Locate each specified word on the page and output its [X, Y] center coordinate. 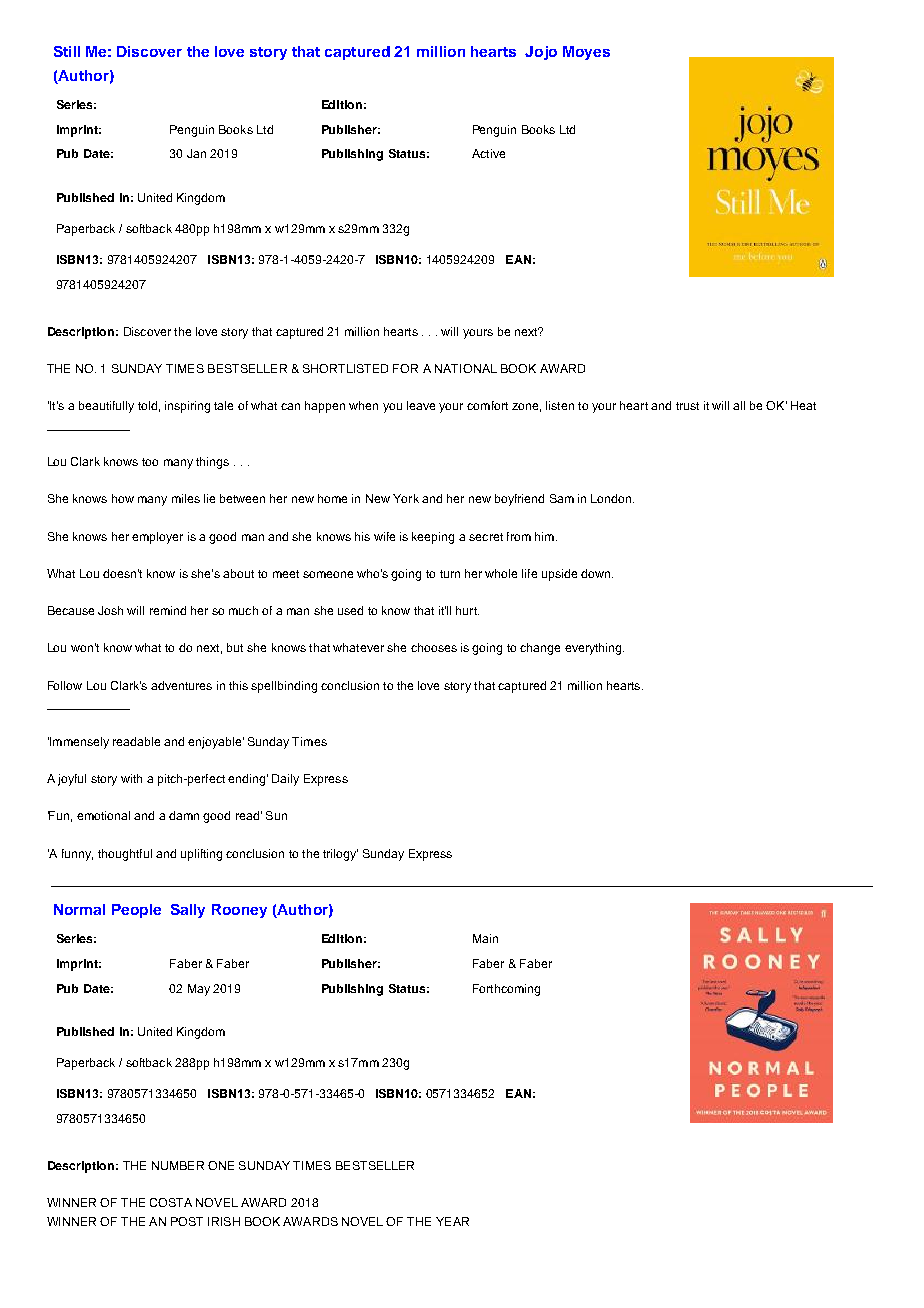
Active [488, 153]
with [131, 778]
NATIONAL [466, 368]
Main [485, 938]
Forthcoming [506, 990]
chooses [434, 647]
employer [157, 538]
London [612, 498]
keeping [433, 538]
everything [594, 649]
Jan [196, 153]
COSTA [171, 1202]
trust [687, 406]
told [147, 405]
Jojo [541, 53]
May [199, 990]
